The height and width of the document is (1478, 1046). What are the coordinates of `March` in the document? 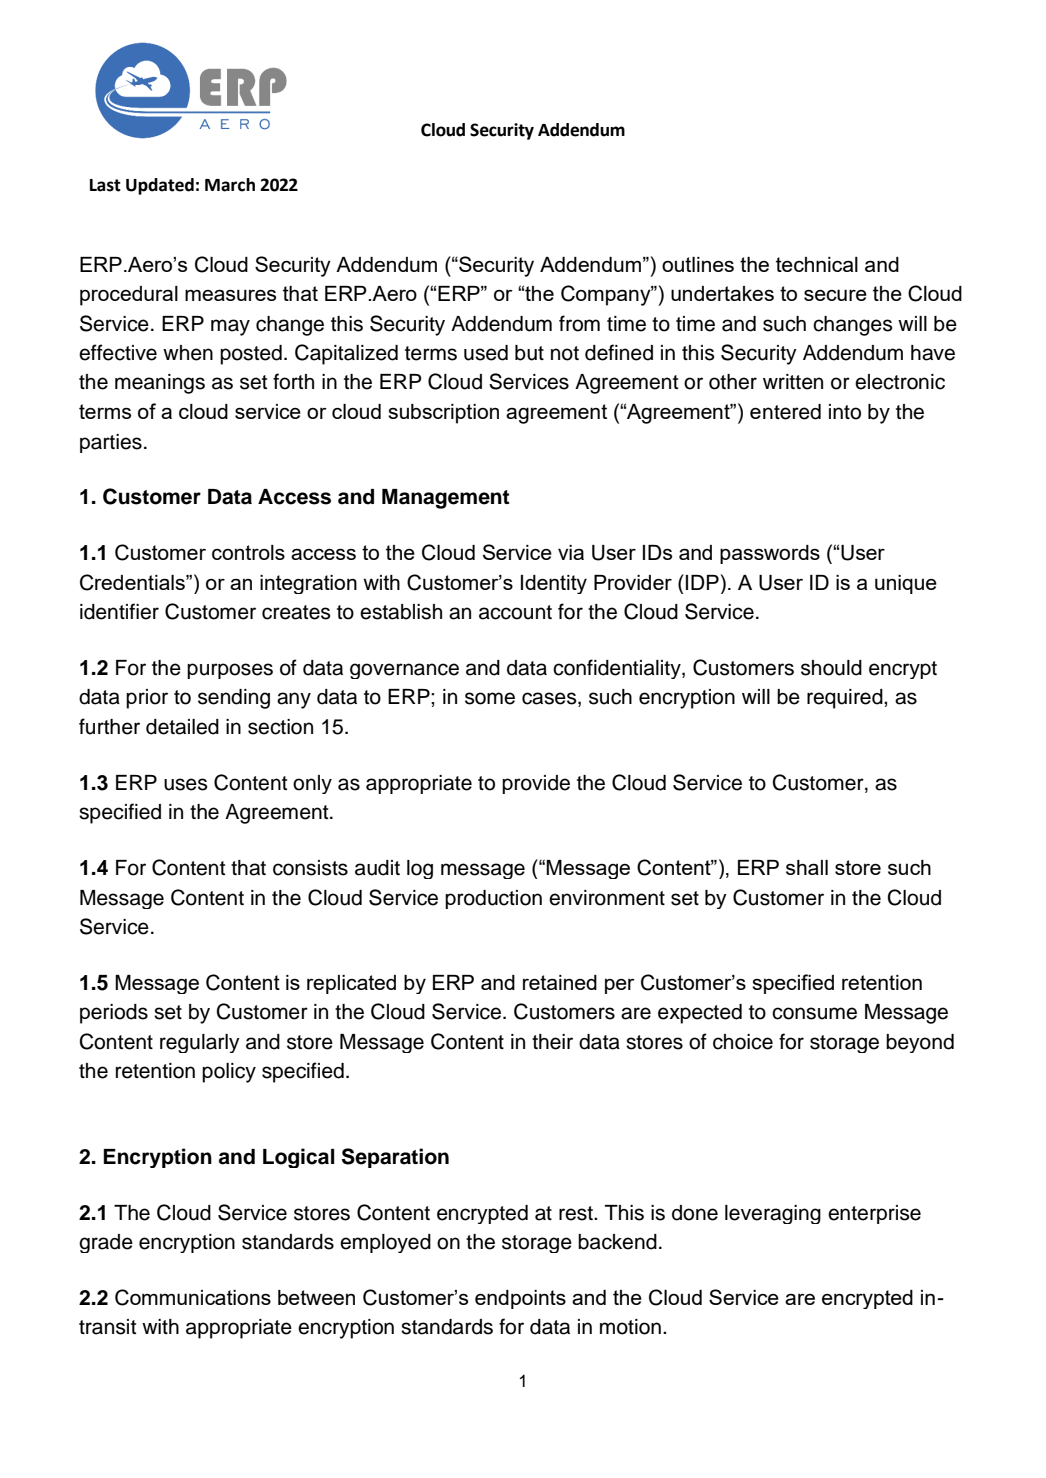 It's located at (230, 185).
